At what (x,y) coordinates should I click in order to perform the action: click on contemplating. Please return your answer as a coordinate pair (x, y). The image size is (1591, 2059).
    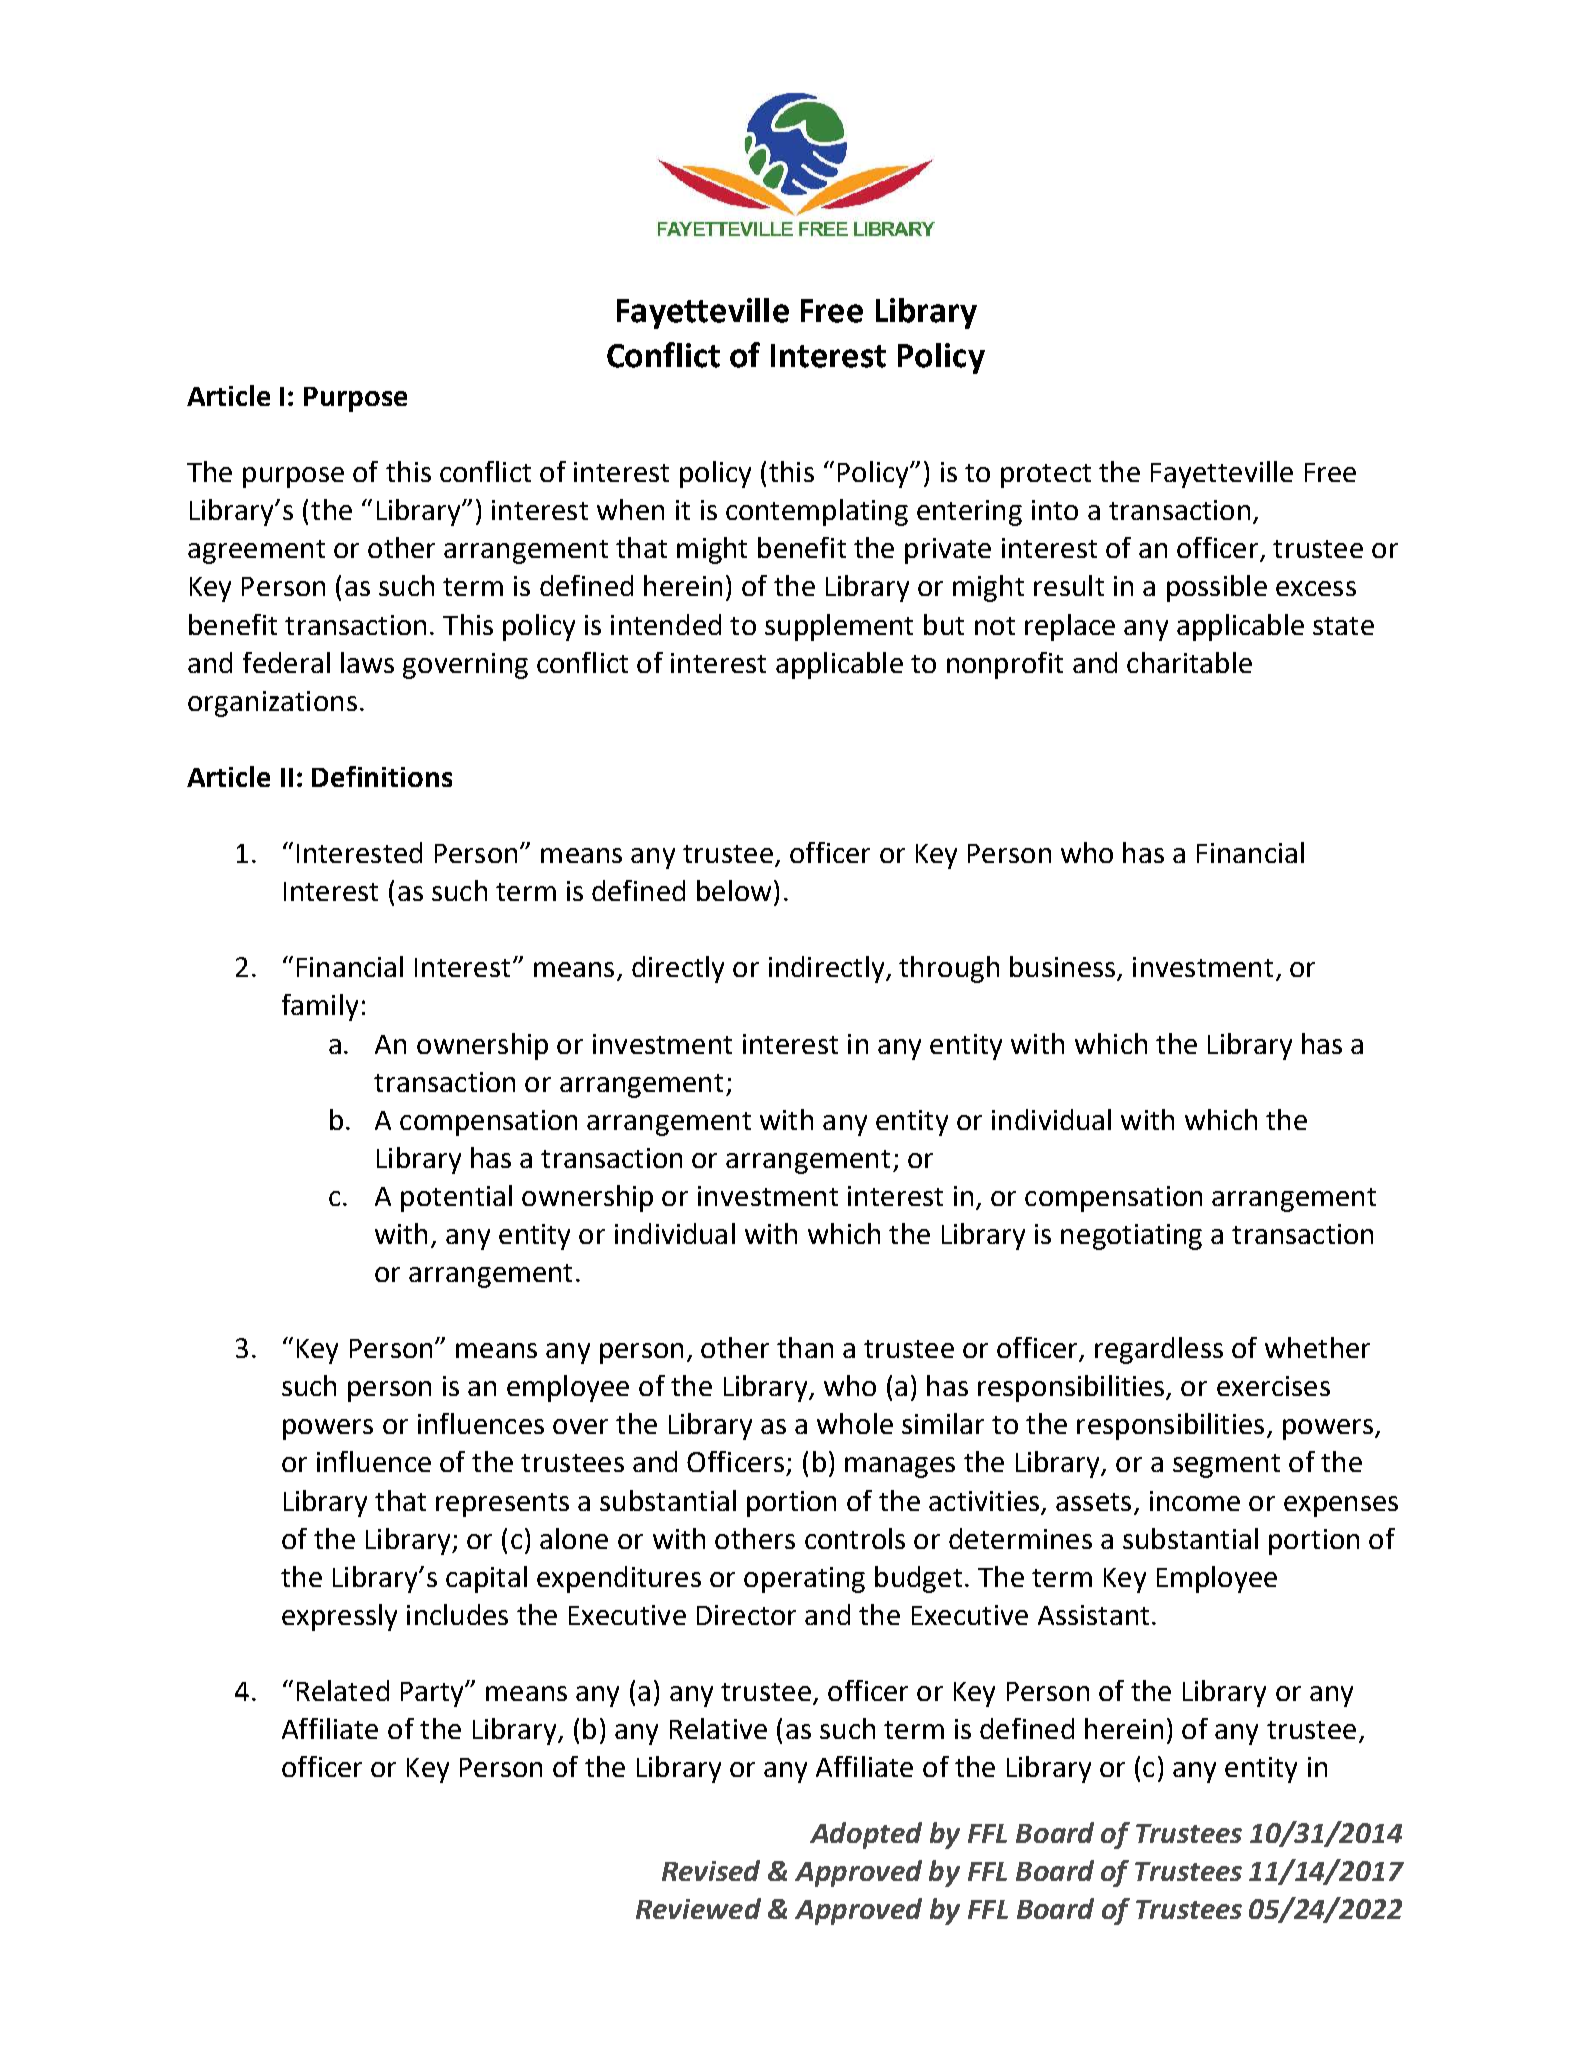
    Looking at the image, I should click on (817, 512).
